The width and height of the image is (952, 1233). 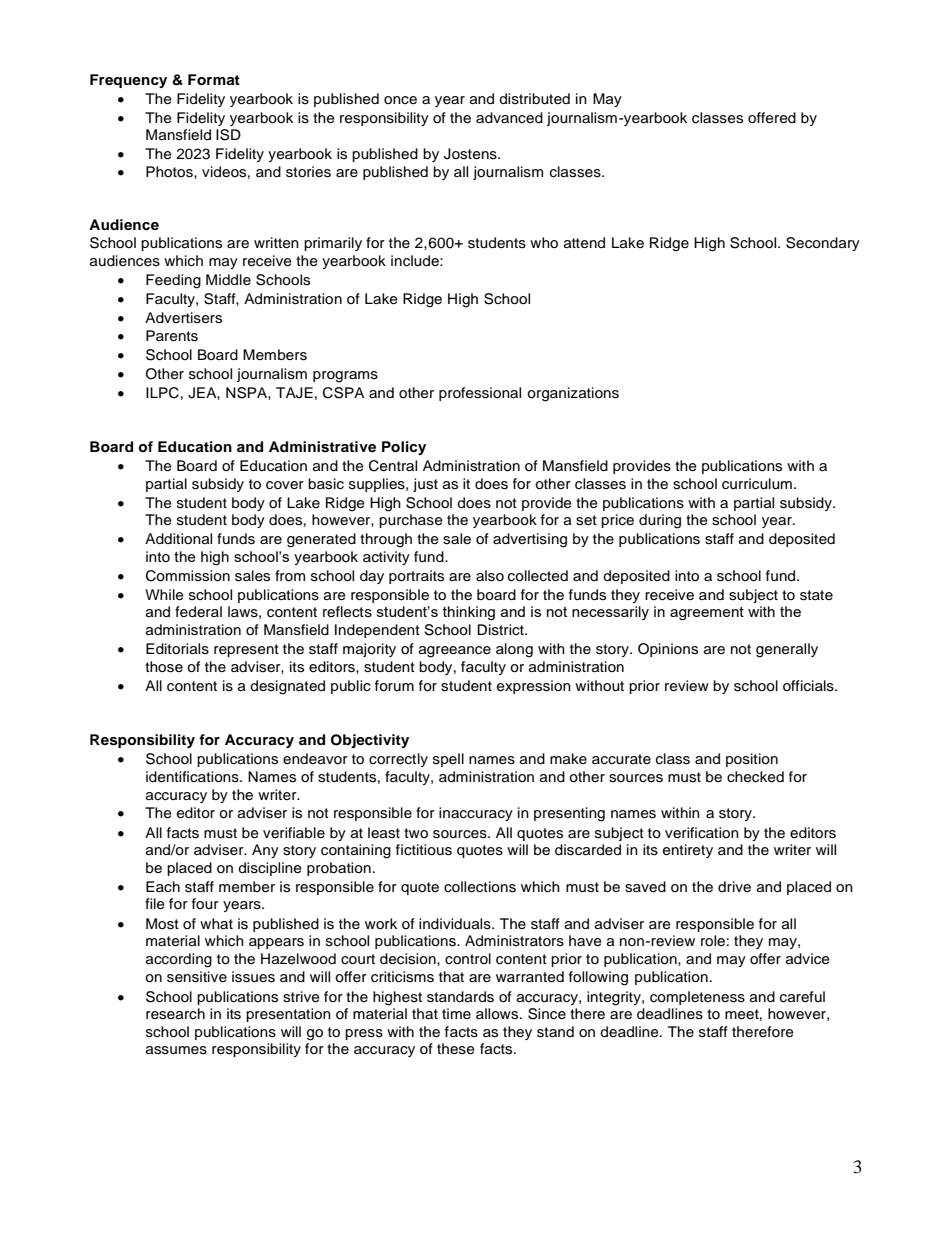 I want to click on distributed, so click(x=534, y=99).
